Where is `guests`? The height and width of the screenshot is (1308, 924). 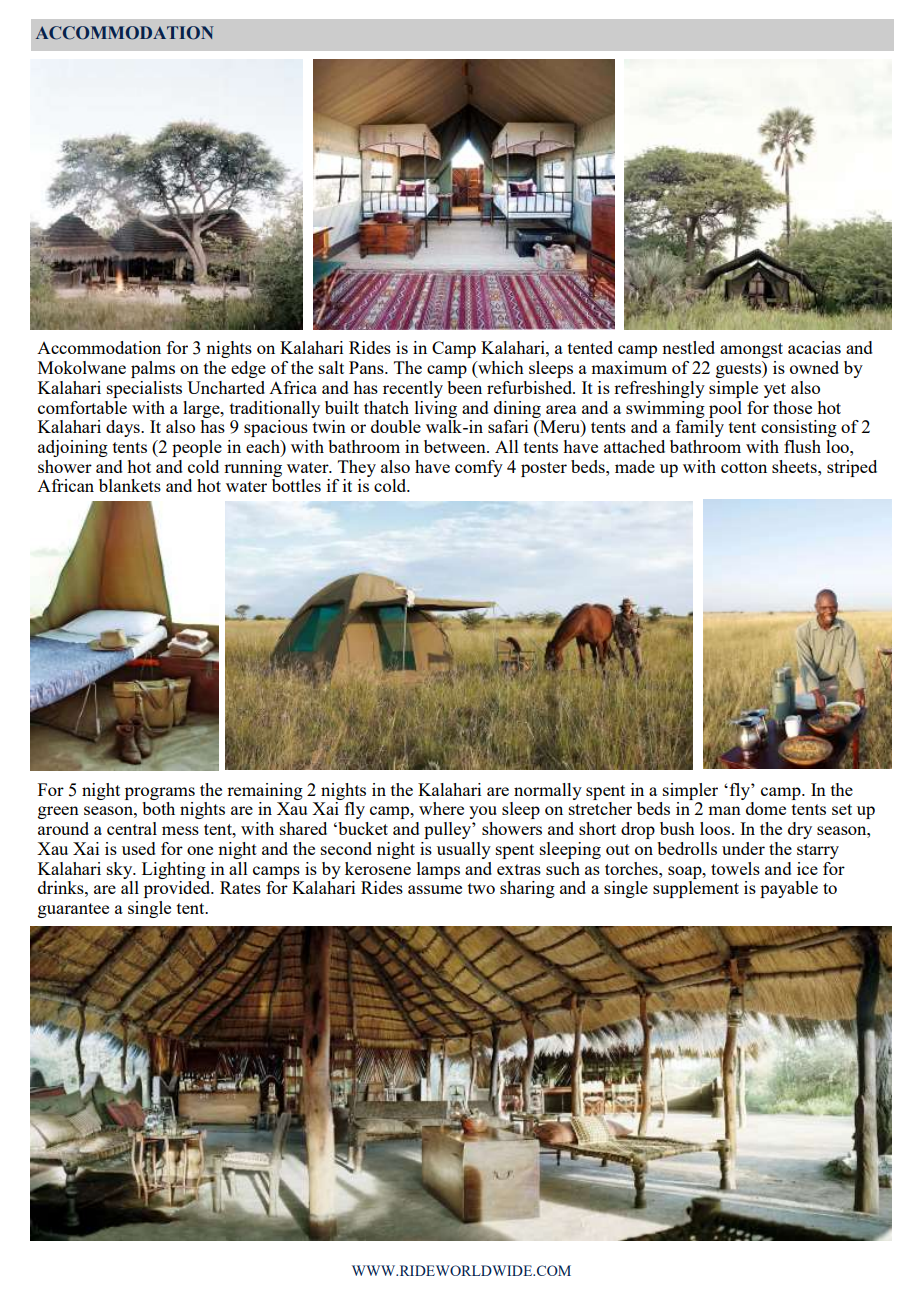 guests is located at coordinates (739, 369).
